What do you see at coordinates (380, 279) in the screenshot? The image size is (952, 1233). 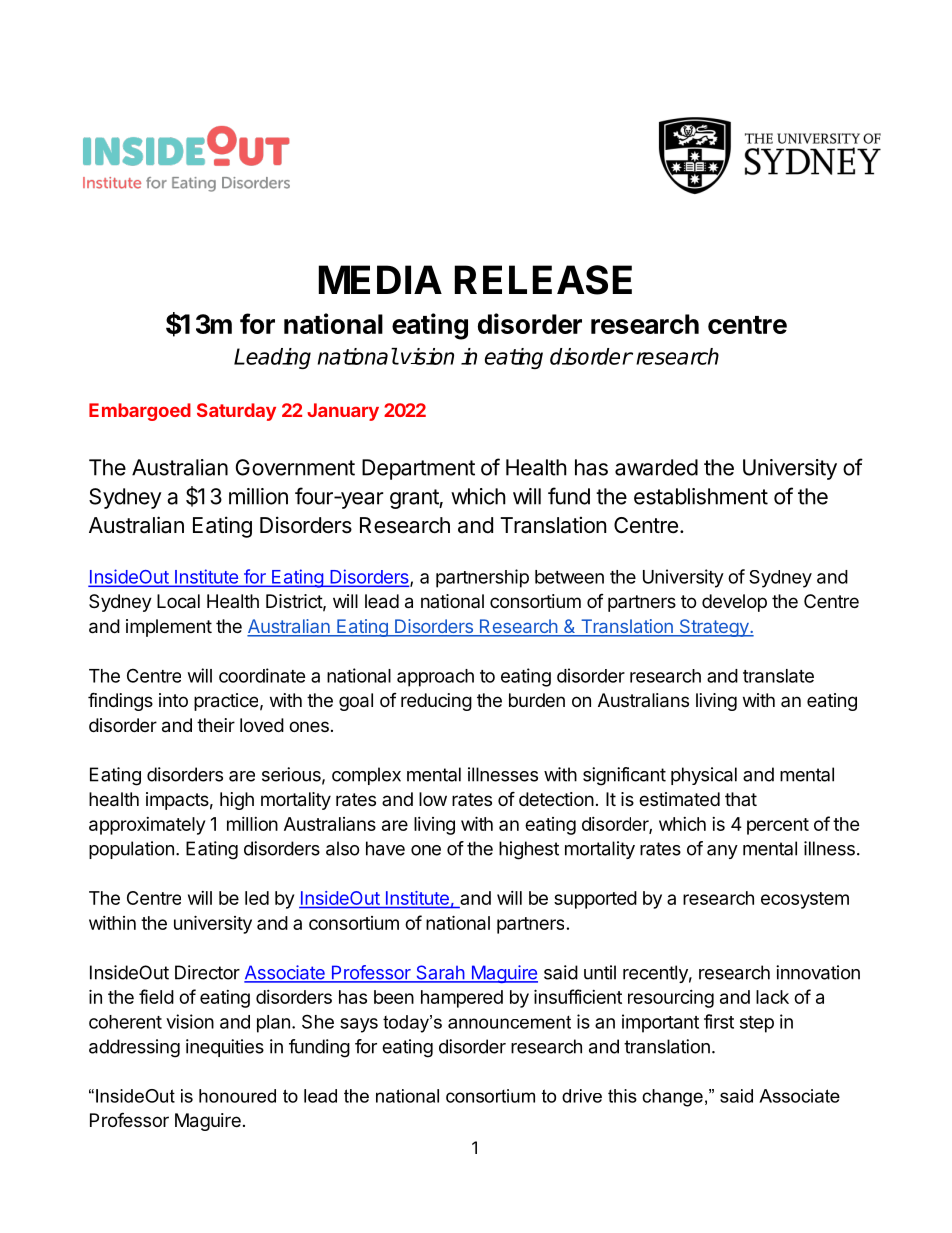 I see `MEDIA` at bounding box center [380, 279].
